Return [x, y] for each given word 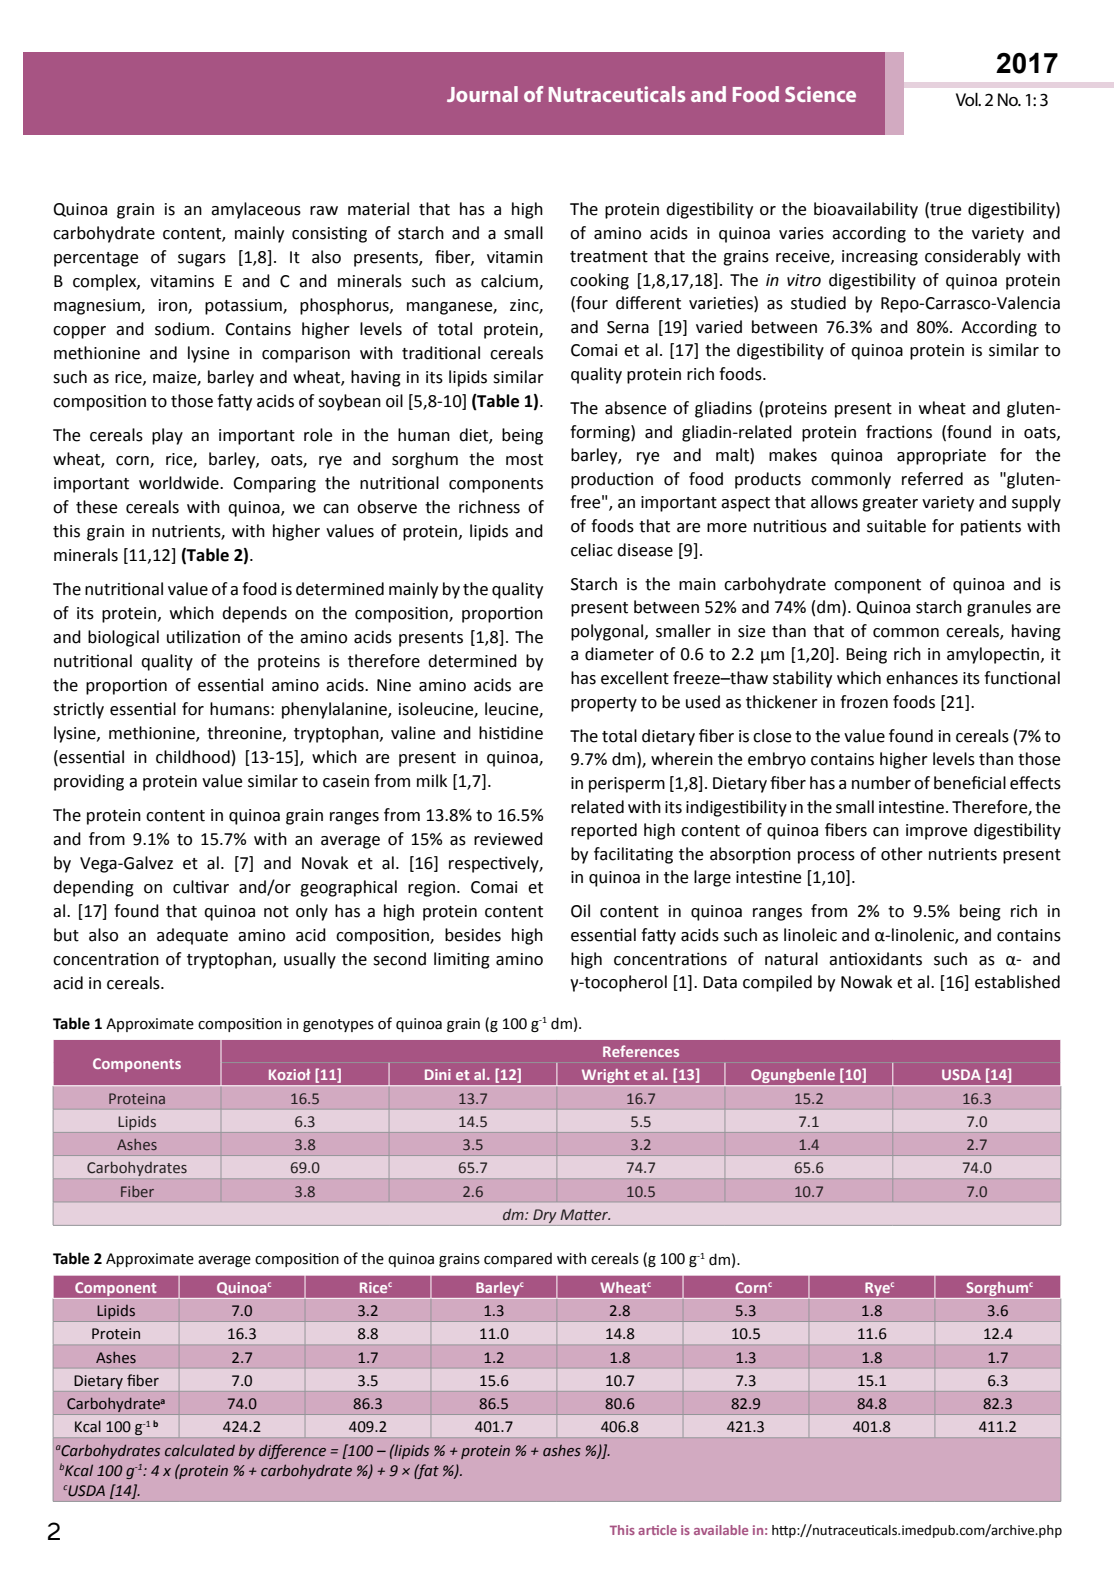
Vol [968, 99]
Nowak [866, 982]
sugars [202, 260]
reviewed [508, 839]
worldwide [180, 483]
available [721, 1530]
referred [932, 479]
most [524, 460]
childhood [193, 757]
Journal [482, 94]
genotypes [338, 1025]
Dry [545, 1216]
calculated [200, 1450]
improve [936, 832]
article [657, 1530]
